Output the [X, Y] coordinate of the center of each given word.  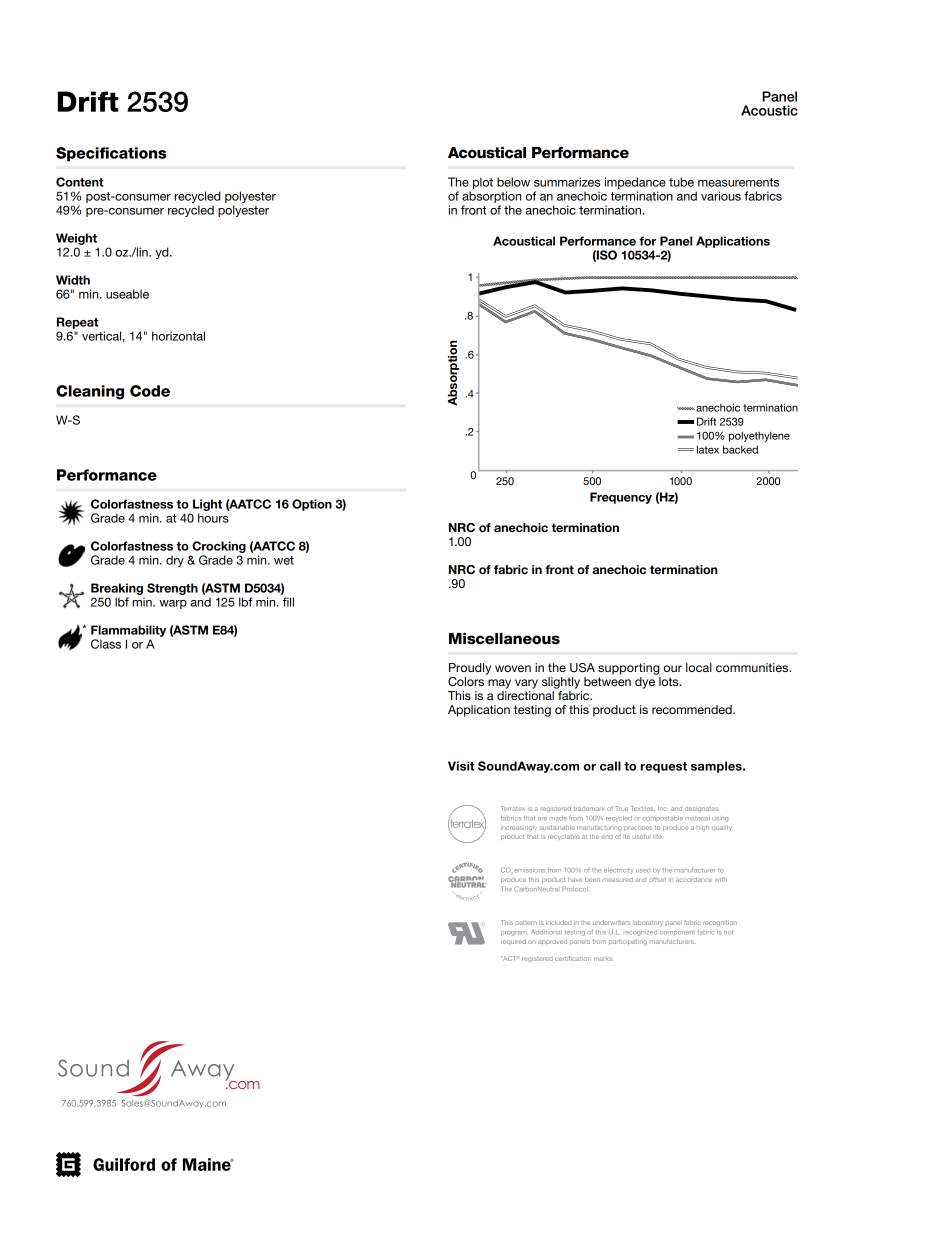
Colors [466, 682]
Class [106, 644]
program [514, 933]
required [513, 941]
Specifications [111, 154]
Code [150, 391]
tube [681, 182]
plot [483, 183]
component [677, 933]
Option [312, 505]
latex [708, 449]
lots [670, 681]
